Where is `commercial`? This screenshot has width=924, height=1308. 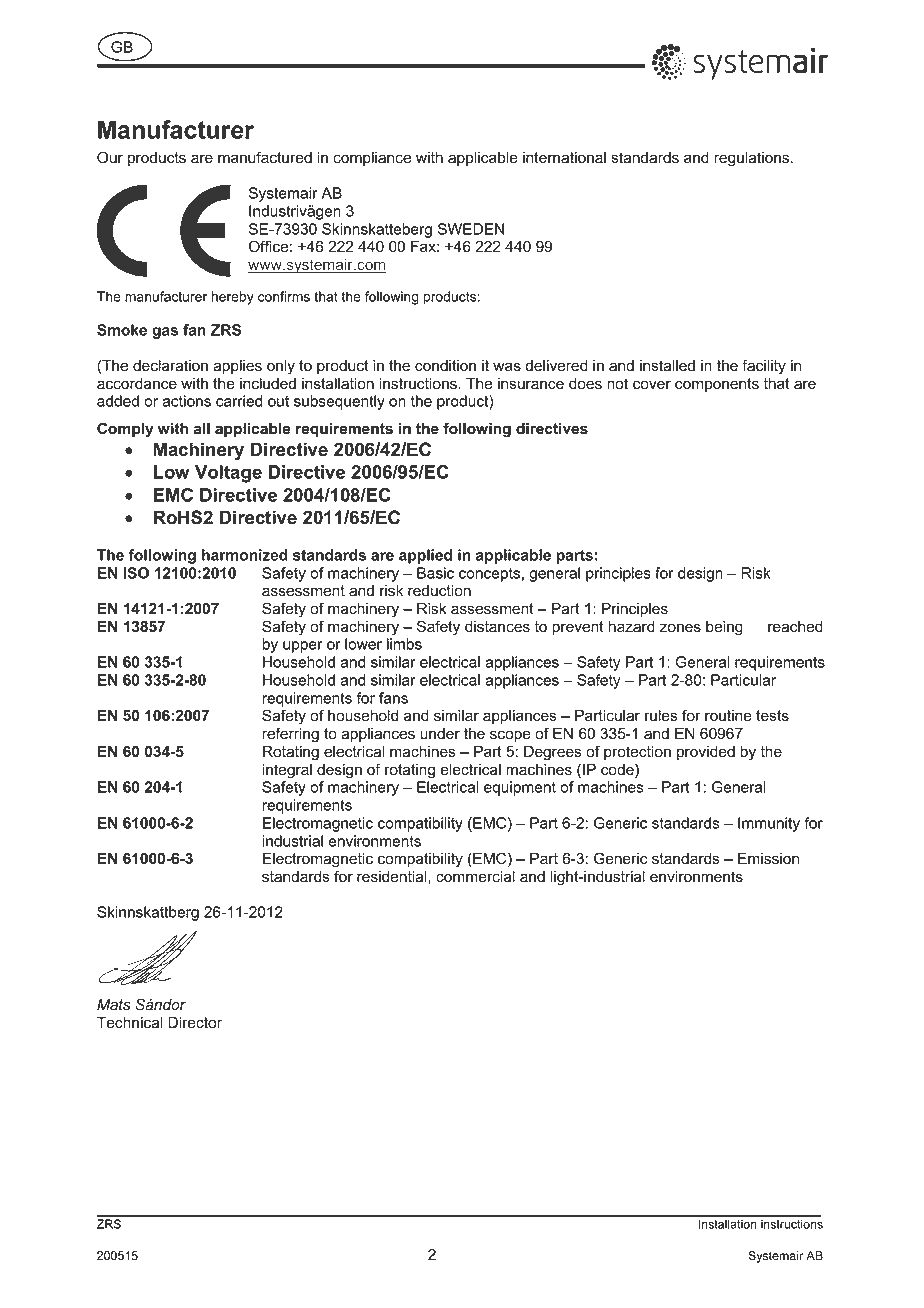 commercial is located at coordinates (475, 877).
